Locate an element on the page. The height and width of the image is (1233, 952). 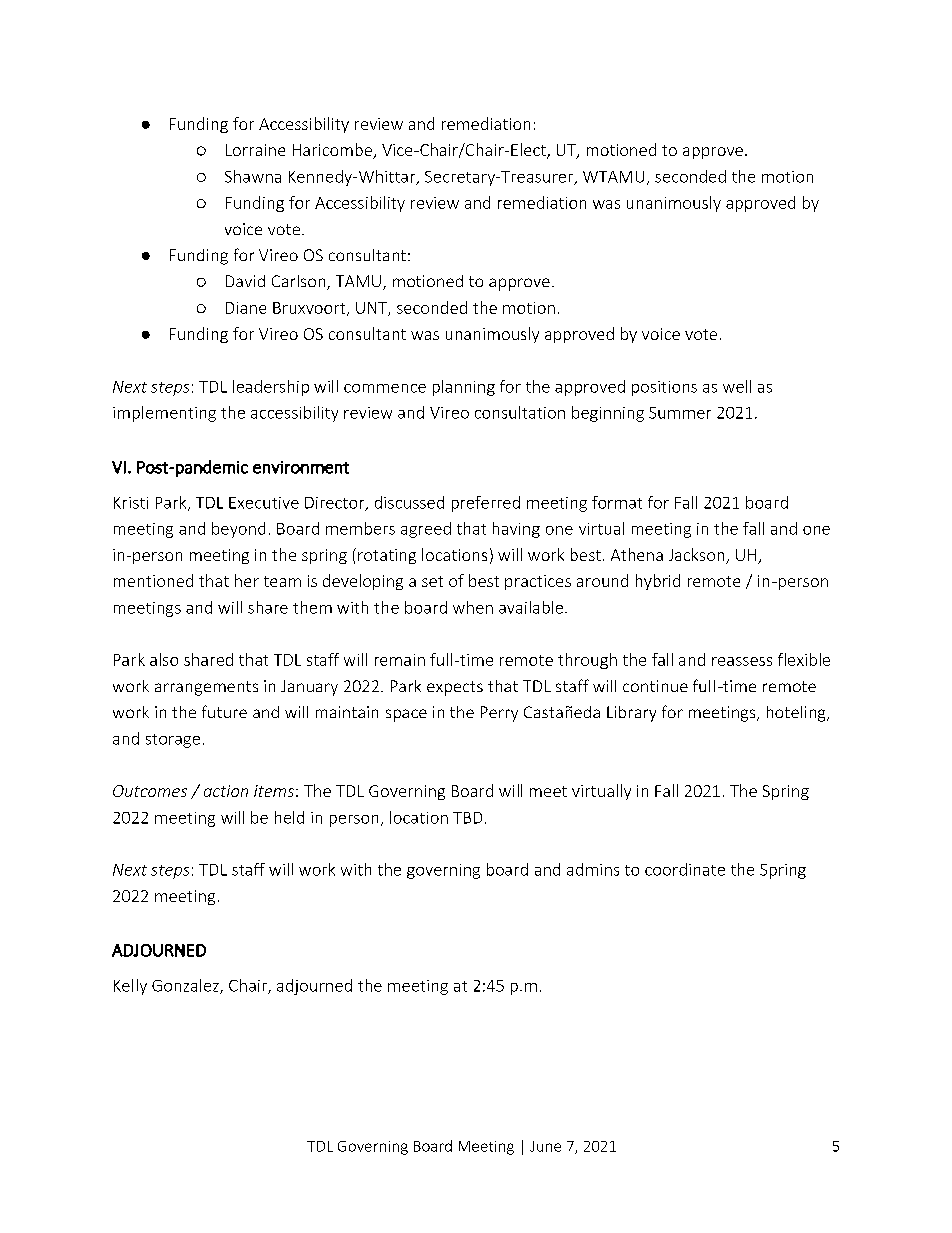
reassess is located at coordinates (742, 661).
